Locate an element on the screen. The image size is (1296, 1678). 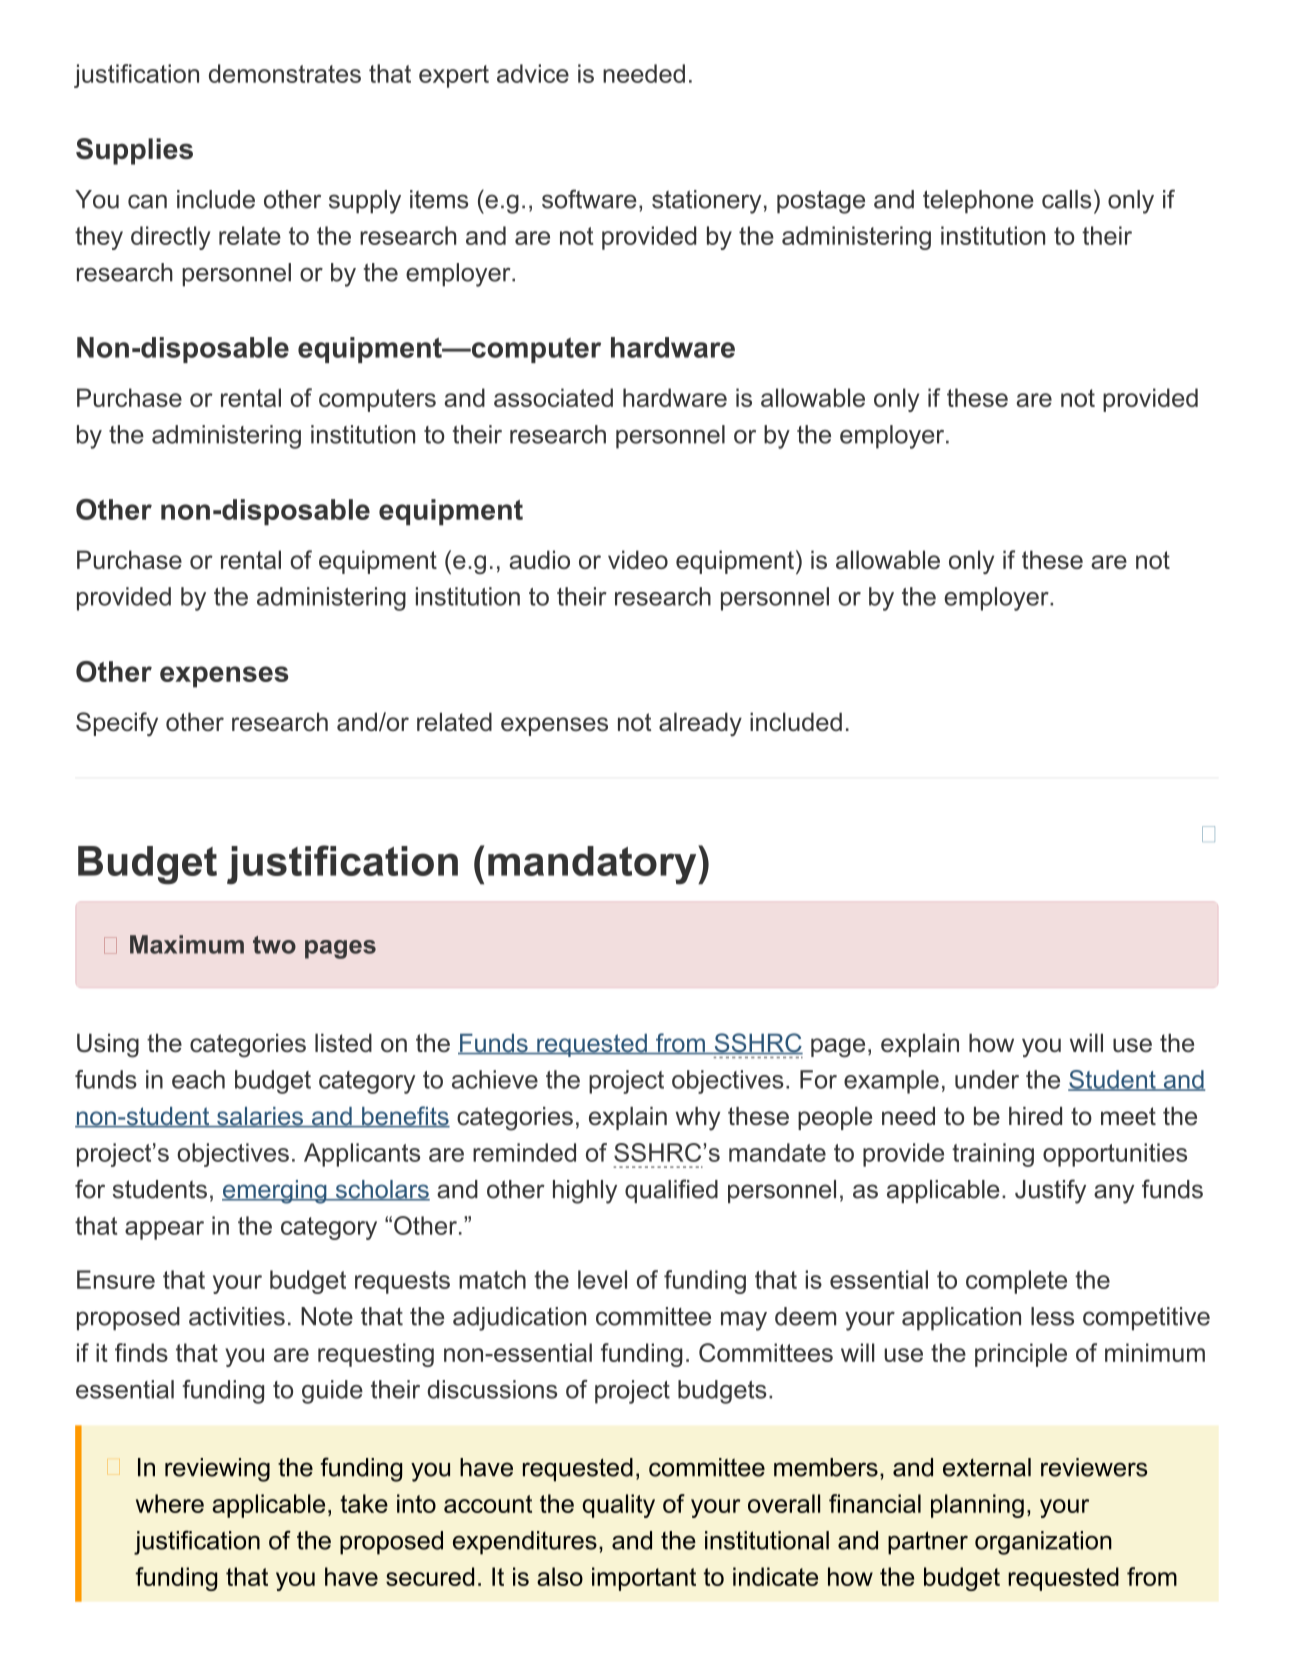
quality is located at coordinates (618, 1506).
